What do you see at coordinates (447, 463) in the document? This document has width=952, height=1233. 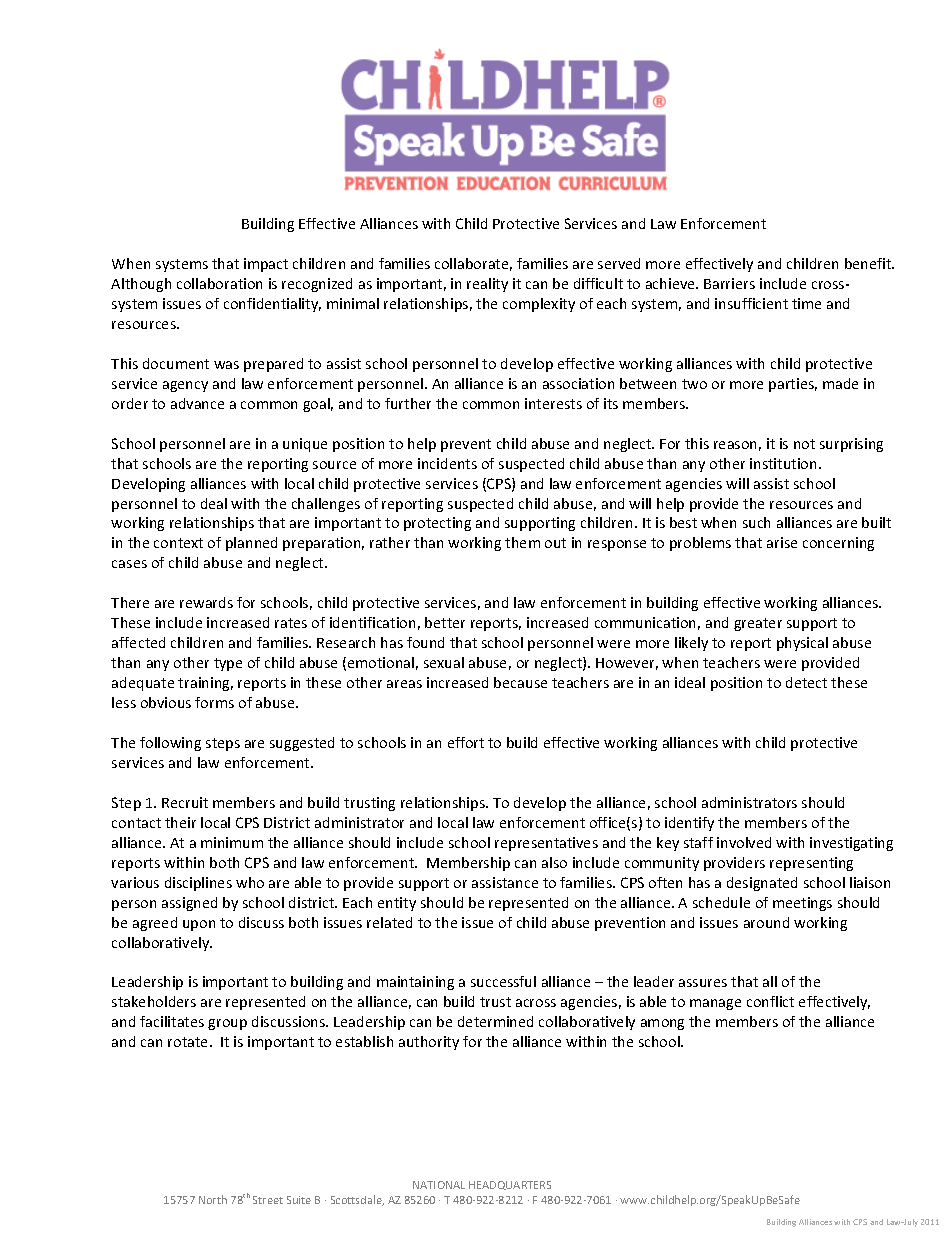 I see `incidents` at bounding box center [447, 463].
